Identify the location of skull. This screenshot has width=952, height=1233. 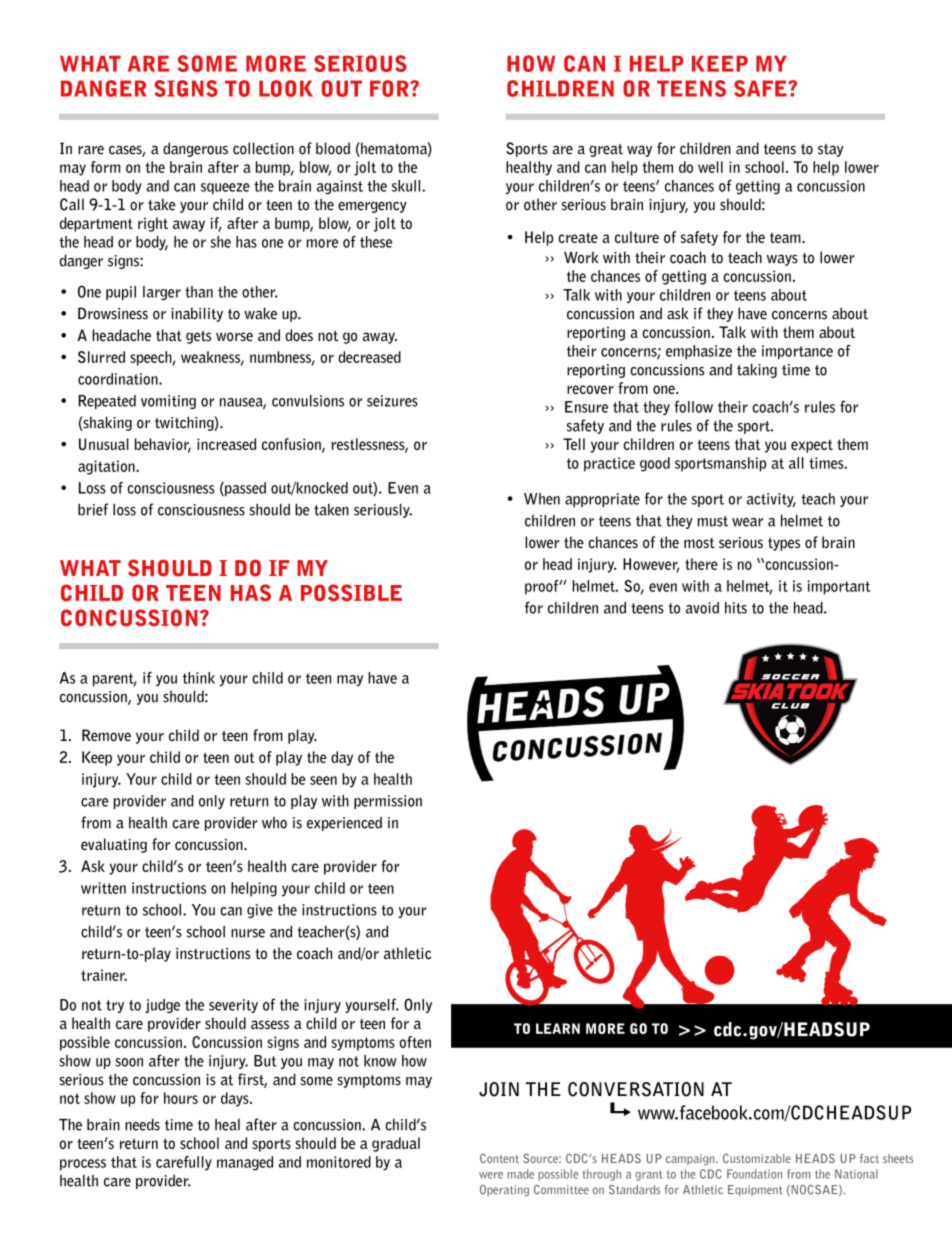
(407, 186).
